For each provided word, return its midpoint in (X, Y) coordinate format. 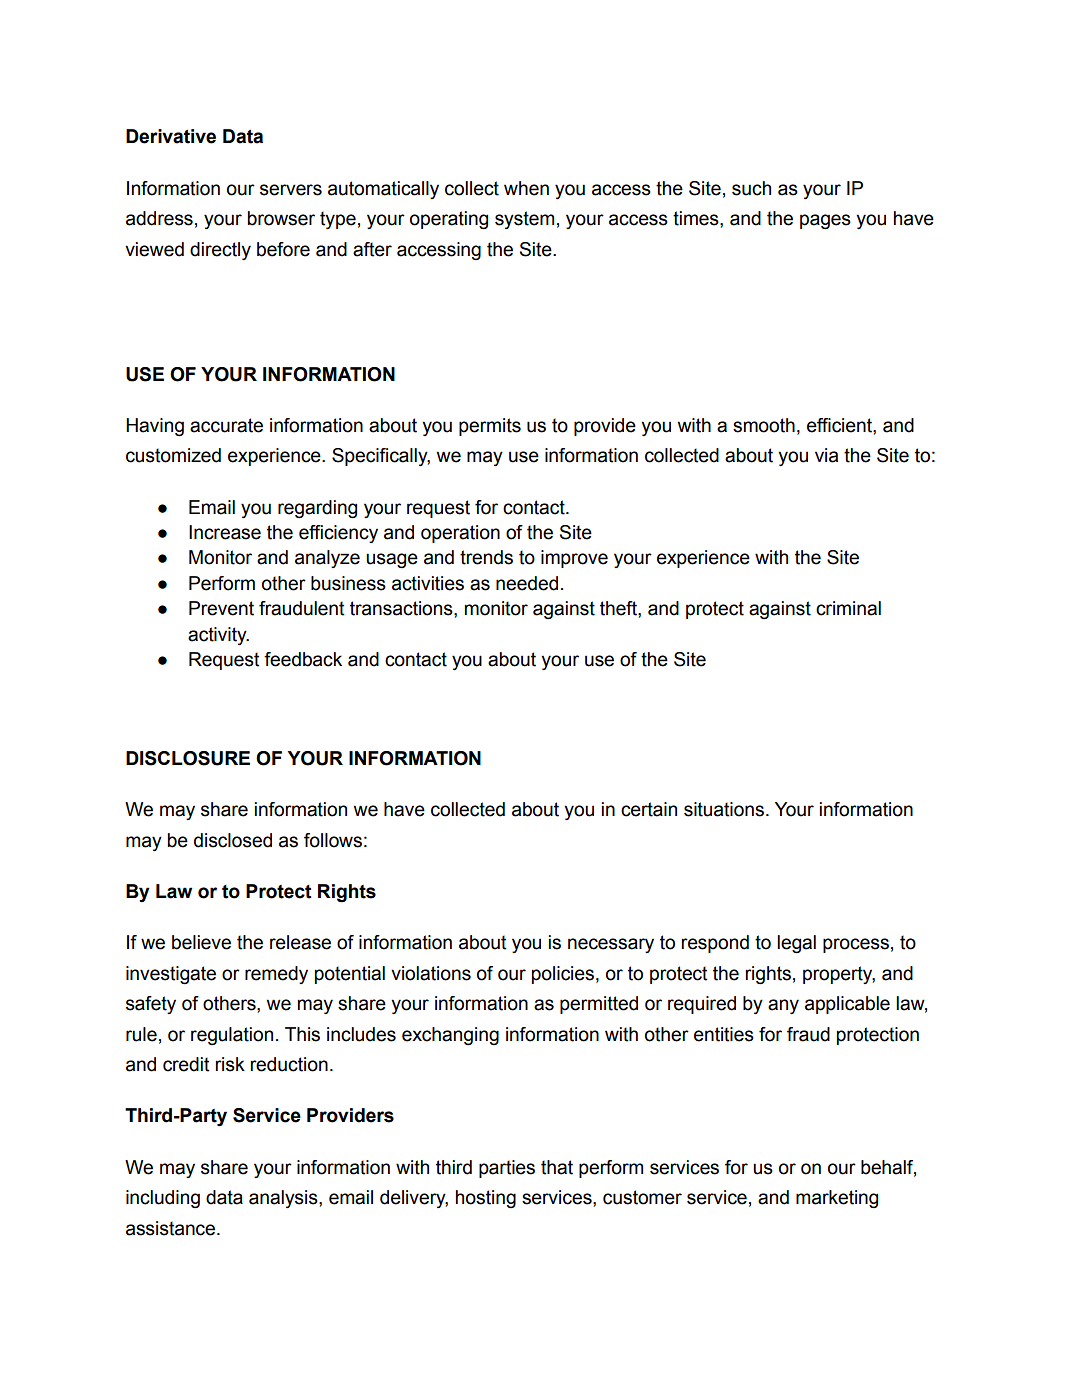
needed (527, 583)
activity (218, 636)
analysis (284, 1199)
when (526, 188)
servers (291, 190)
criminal (848, 608)
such (751, 188)
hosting (486, 1199)
